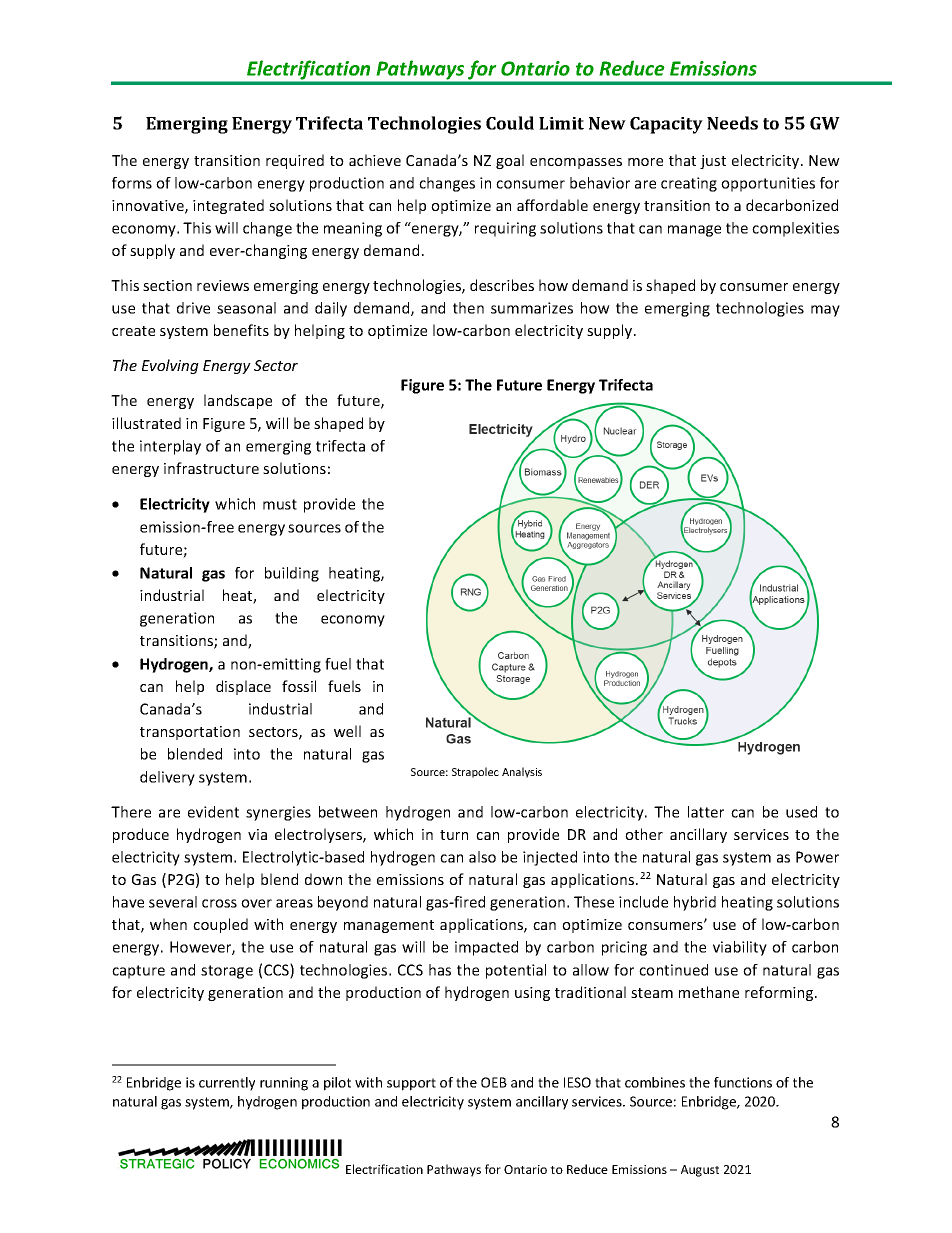 The image size is (952, 1233). Describe the element at coordinates (280, 504) in the document. I see `must` at that location.
